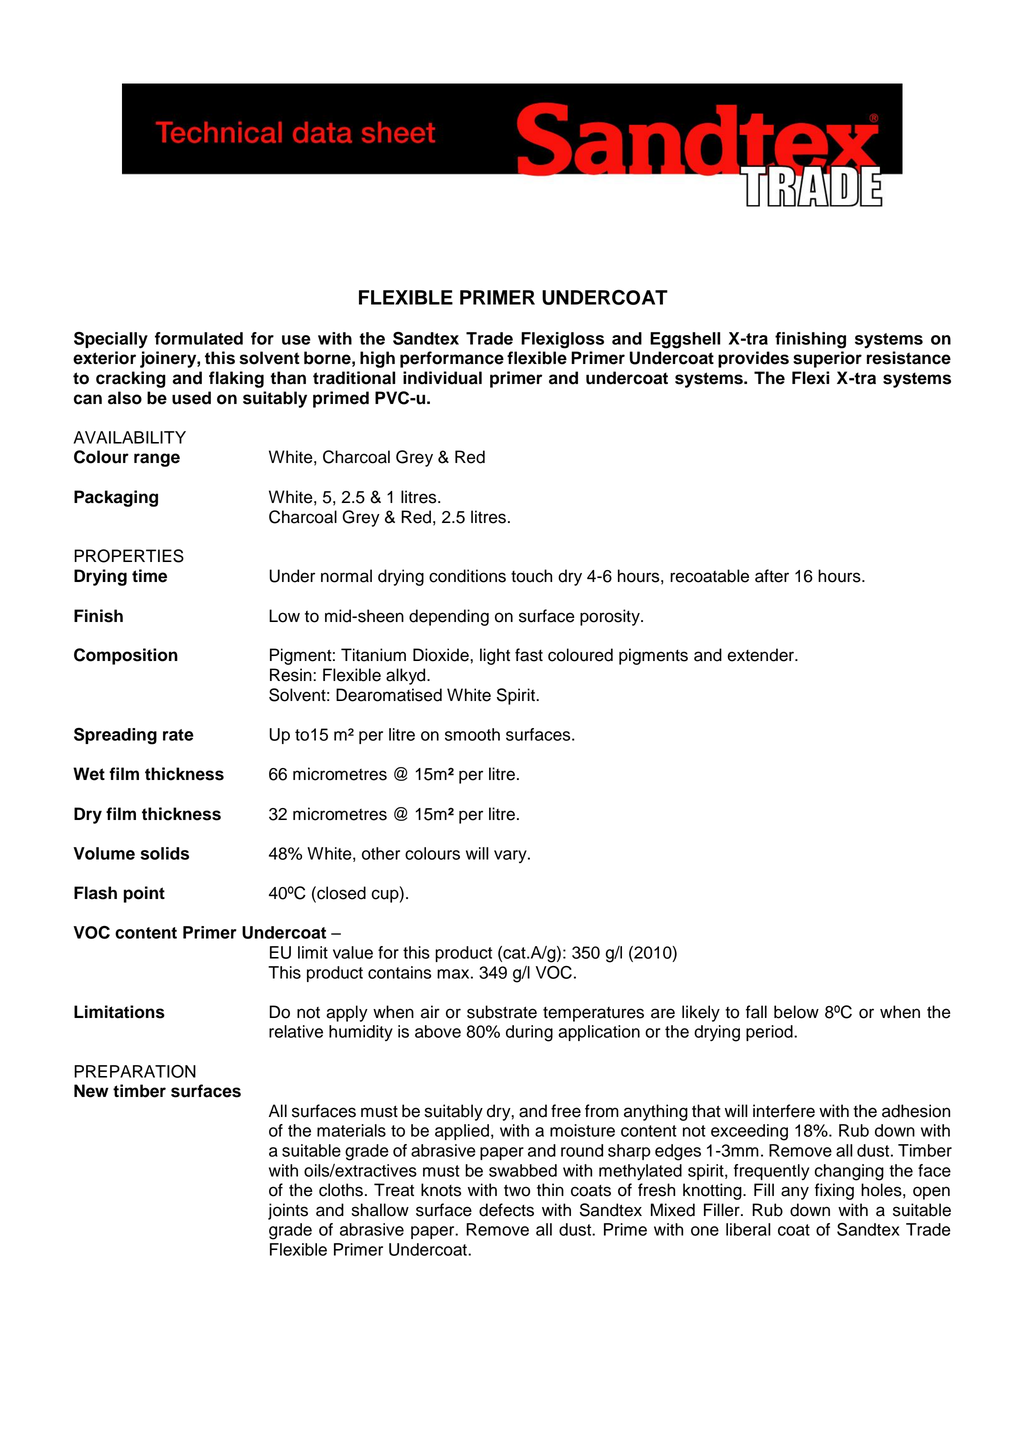 This screenshot has width=1025, height=1450. Describe the element at coordinates (89, 774) in the screenshot. I see `Wet` at that location.
